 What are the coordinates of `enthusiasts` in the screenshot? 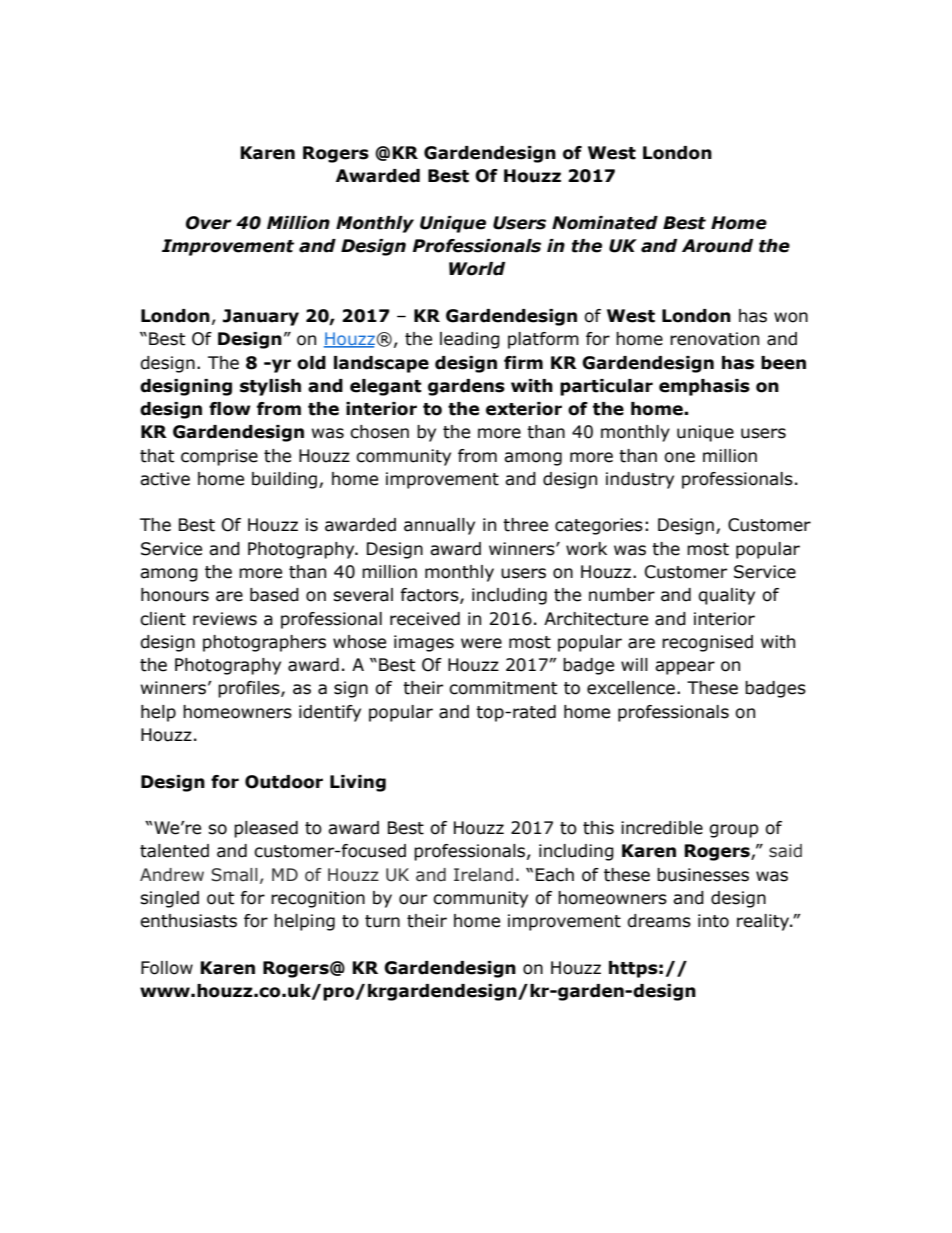 It's located at (188, 921).
